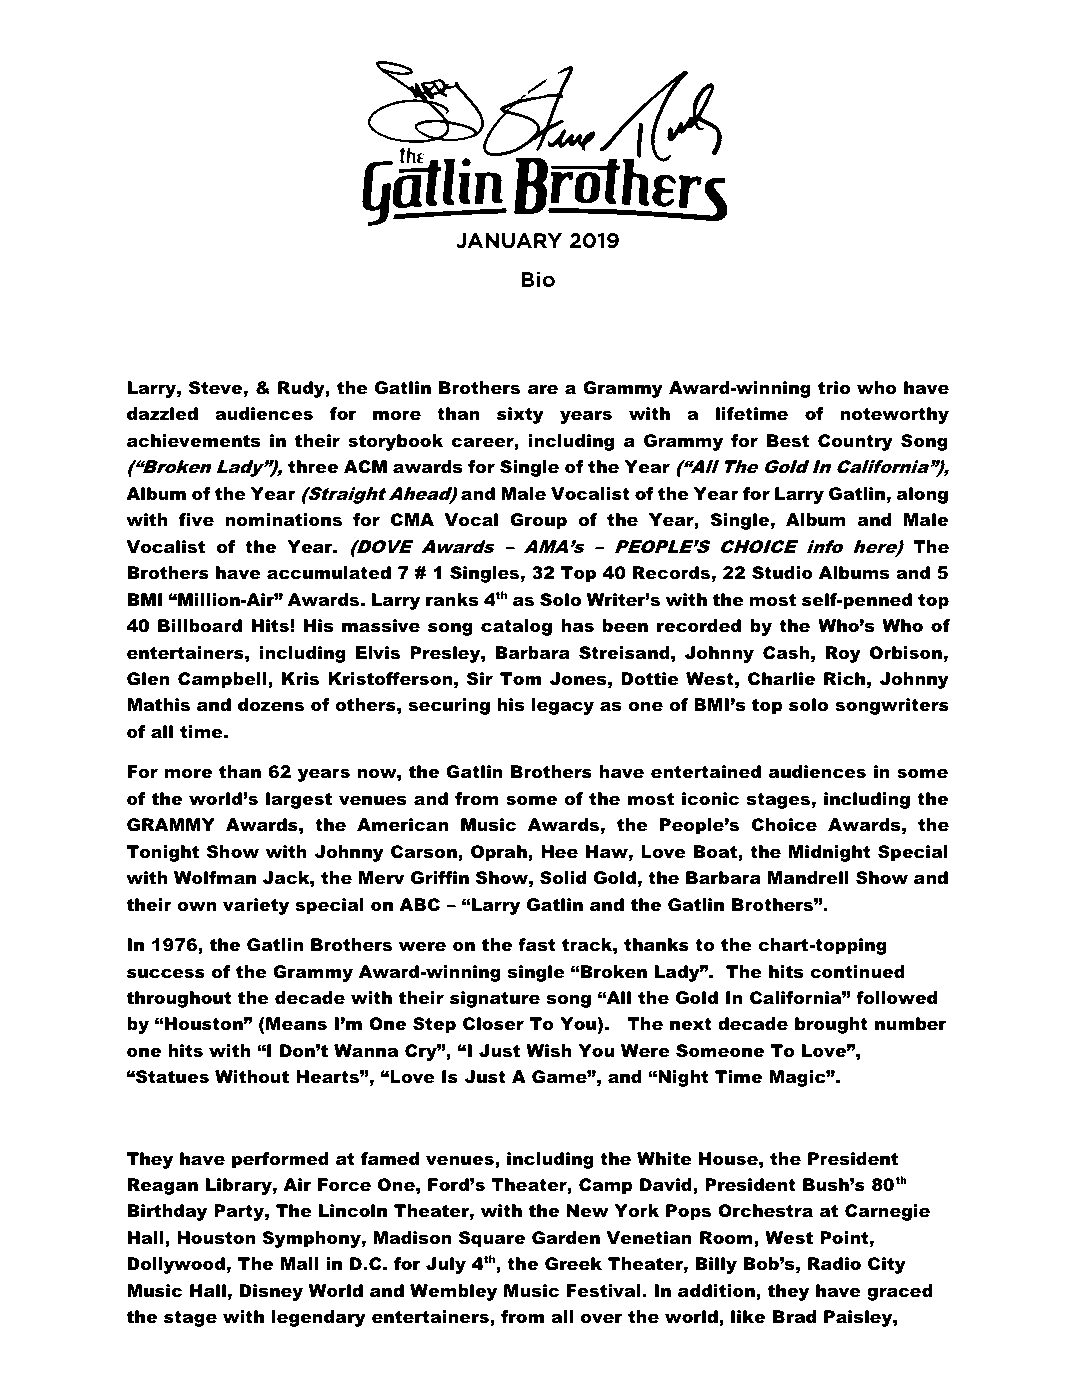  What do you see at coordinates (538, 279) in the page?
I see `Bio` at bounding box center [538, 279].
